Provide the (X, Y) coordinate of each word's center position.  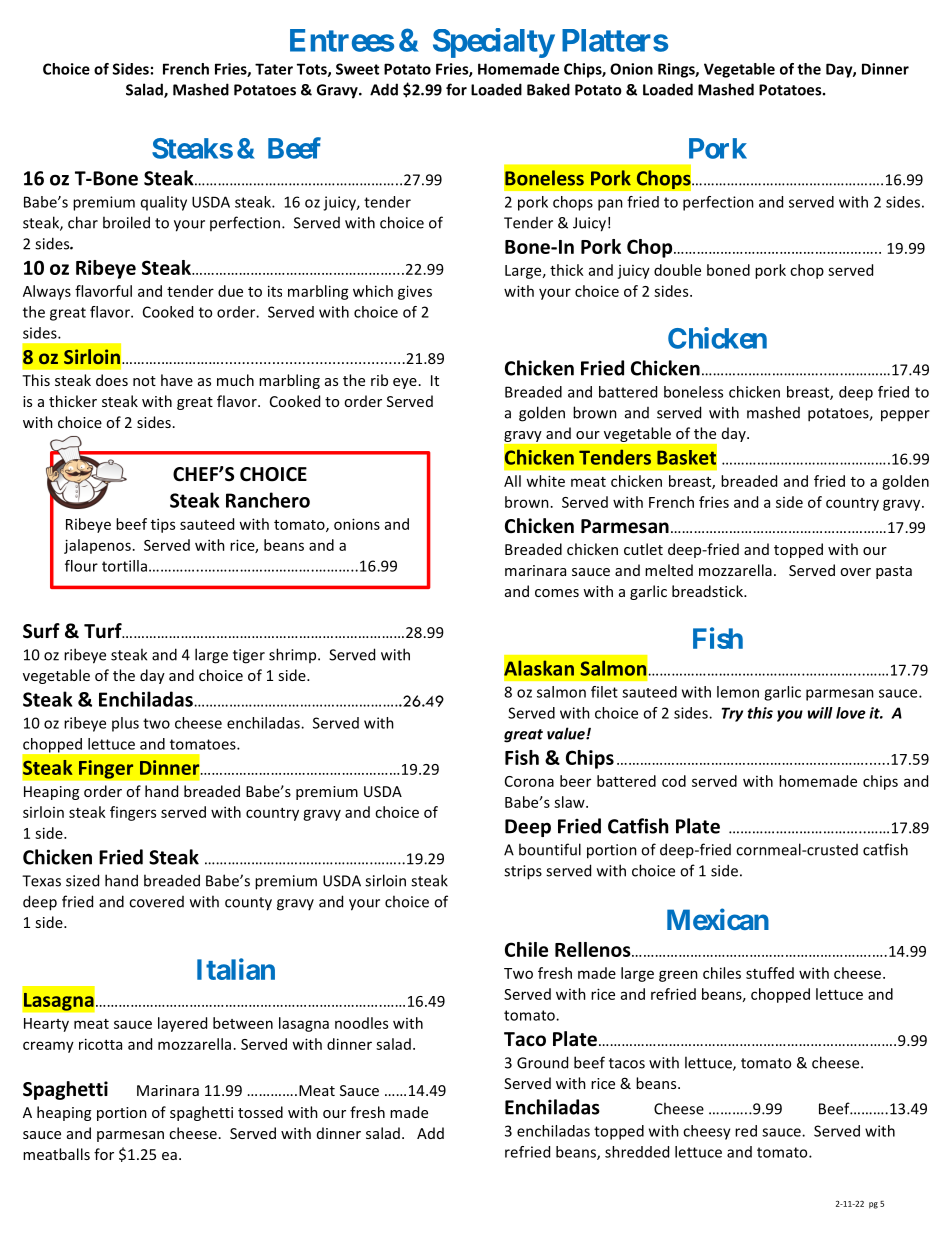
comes (557, 593)
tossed (260, 1112)
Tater (274, 69)
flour (81, 566)
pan (610, 205)
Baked (548, 89)
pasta (894, 572)
